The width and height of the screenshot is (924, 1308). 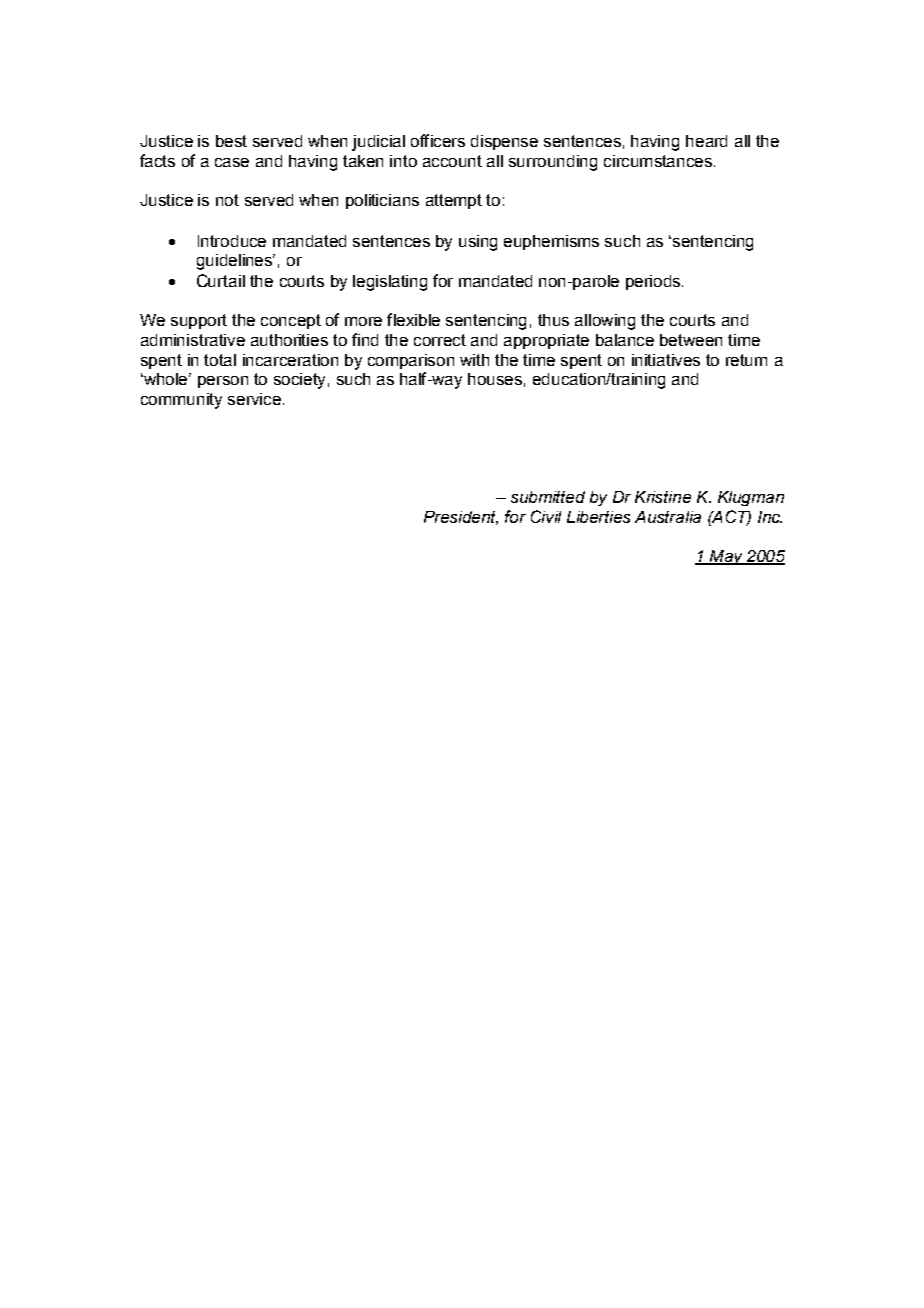 I want to click on circumstances, so click(x=658, y=161).
